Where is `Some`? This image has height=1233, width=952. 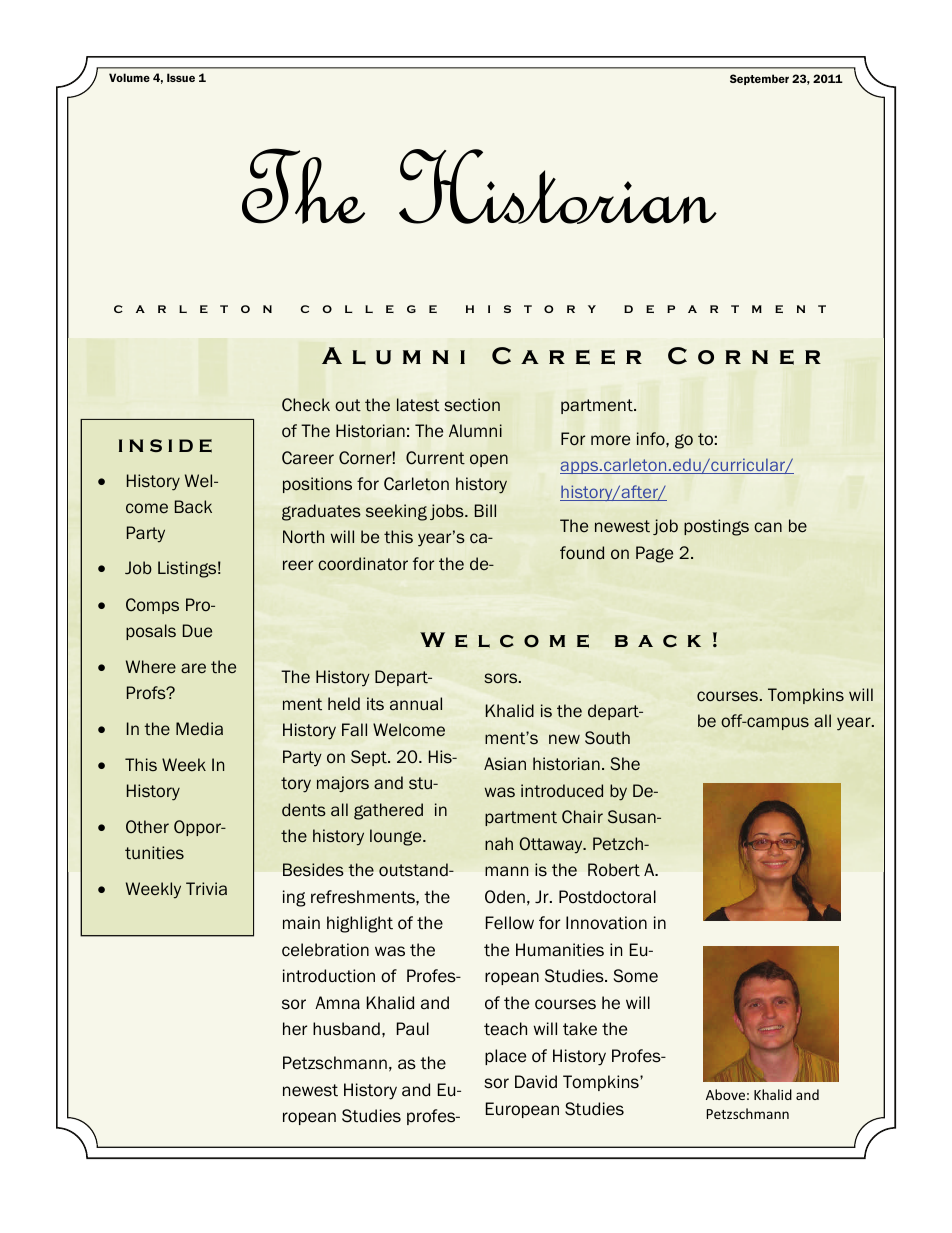
Some is located at coordinates (636, 976).
